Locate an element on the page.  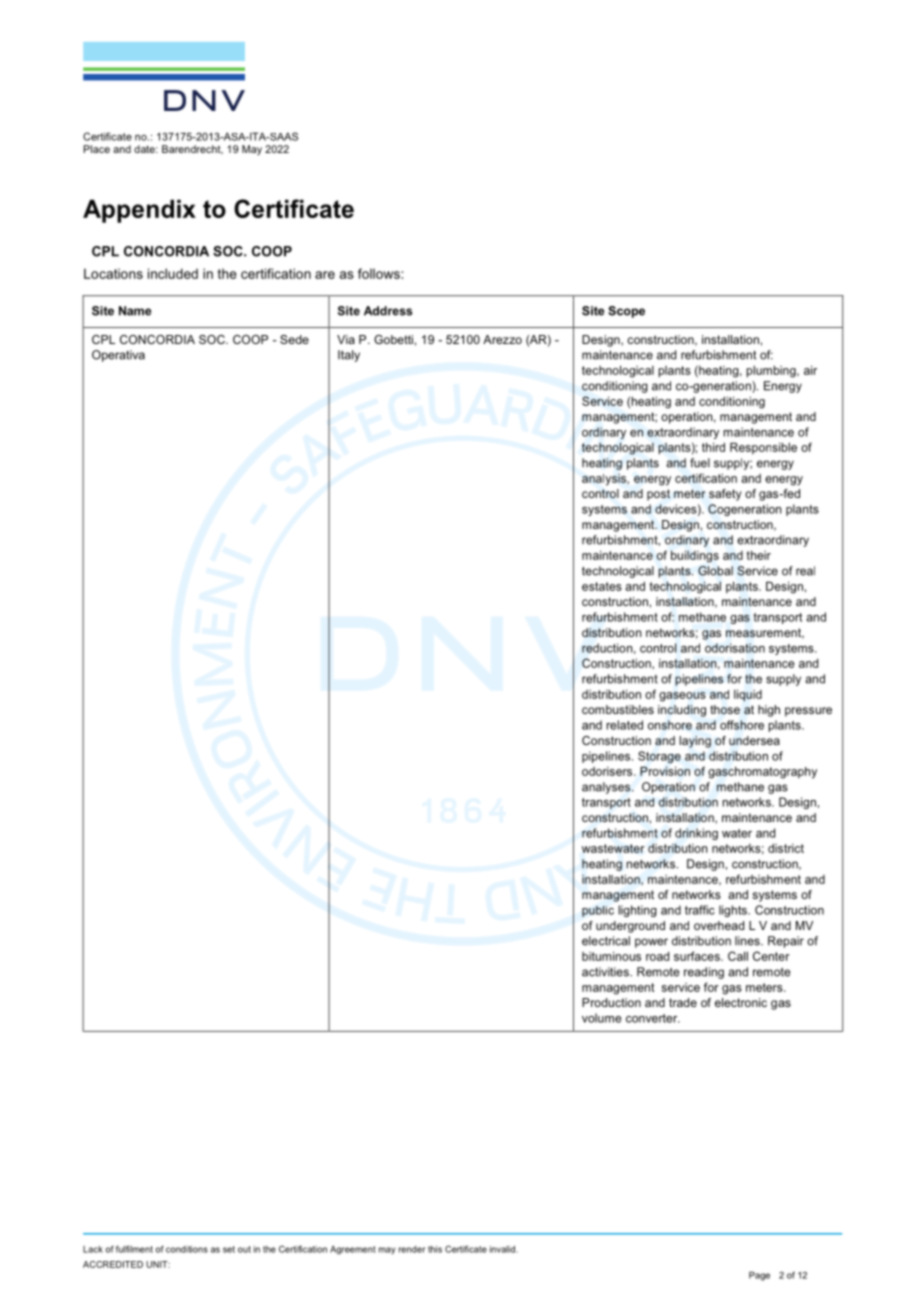
Appendix is located at coordinates (139, 211).
